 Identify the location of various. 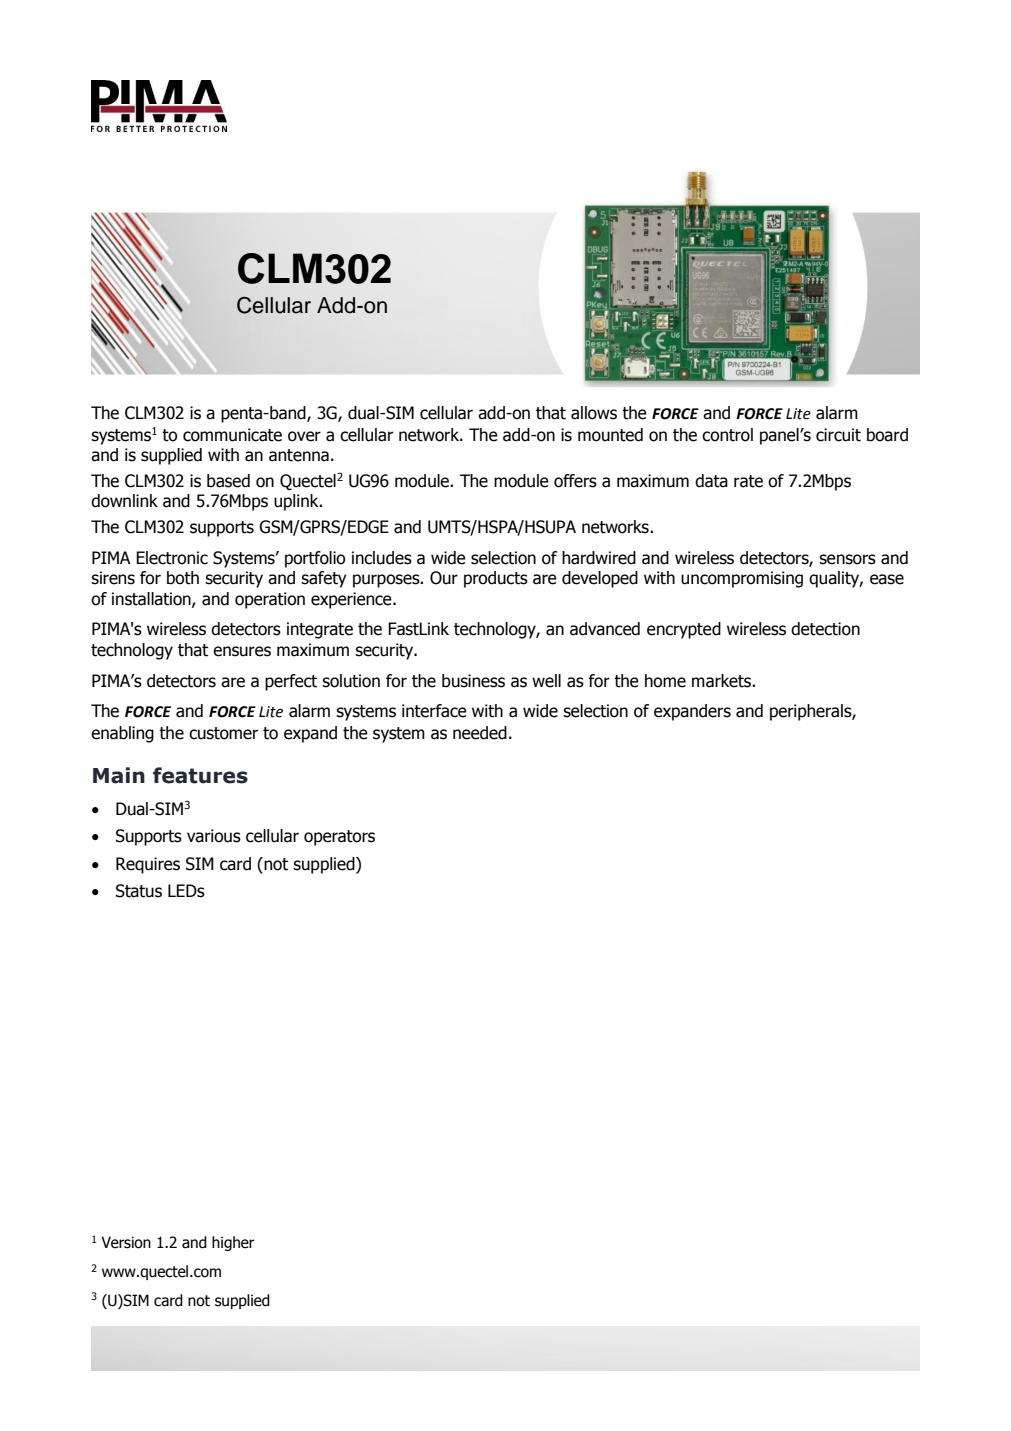
(214, 836).
